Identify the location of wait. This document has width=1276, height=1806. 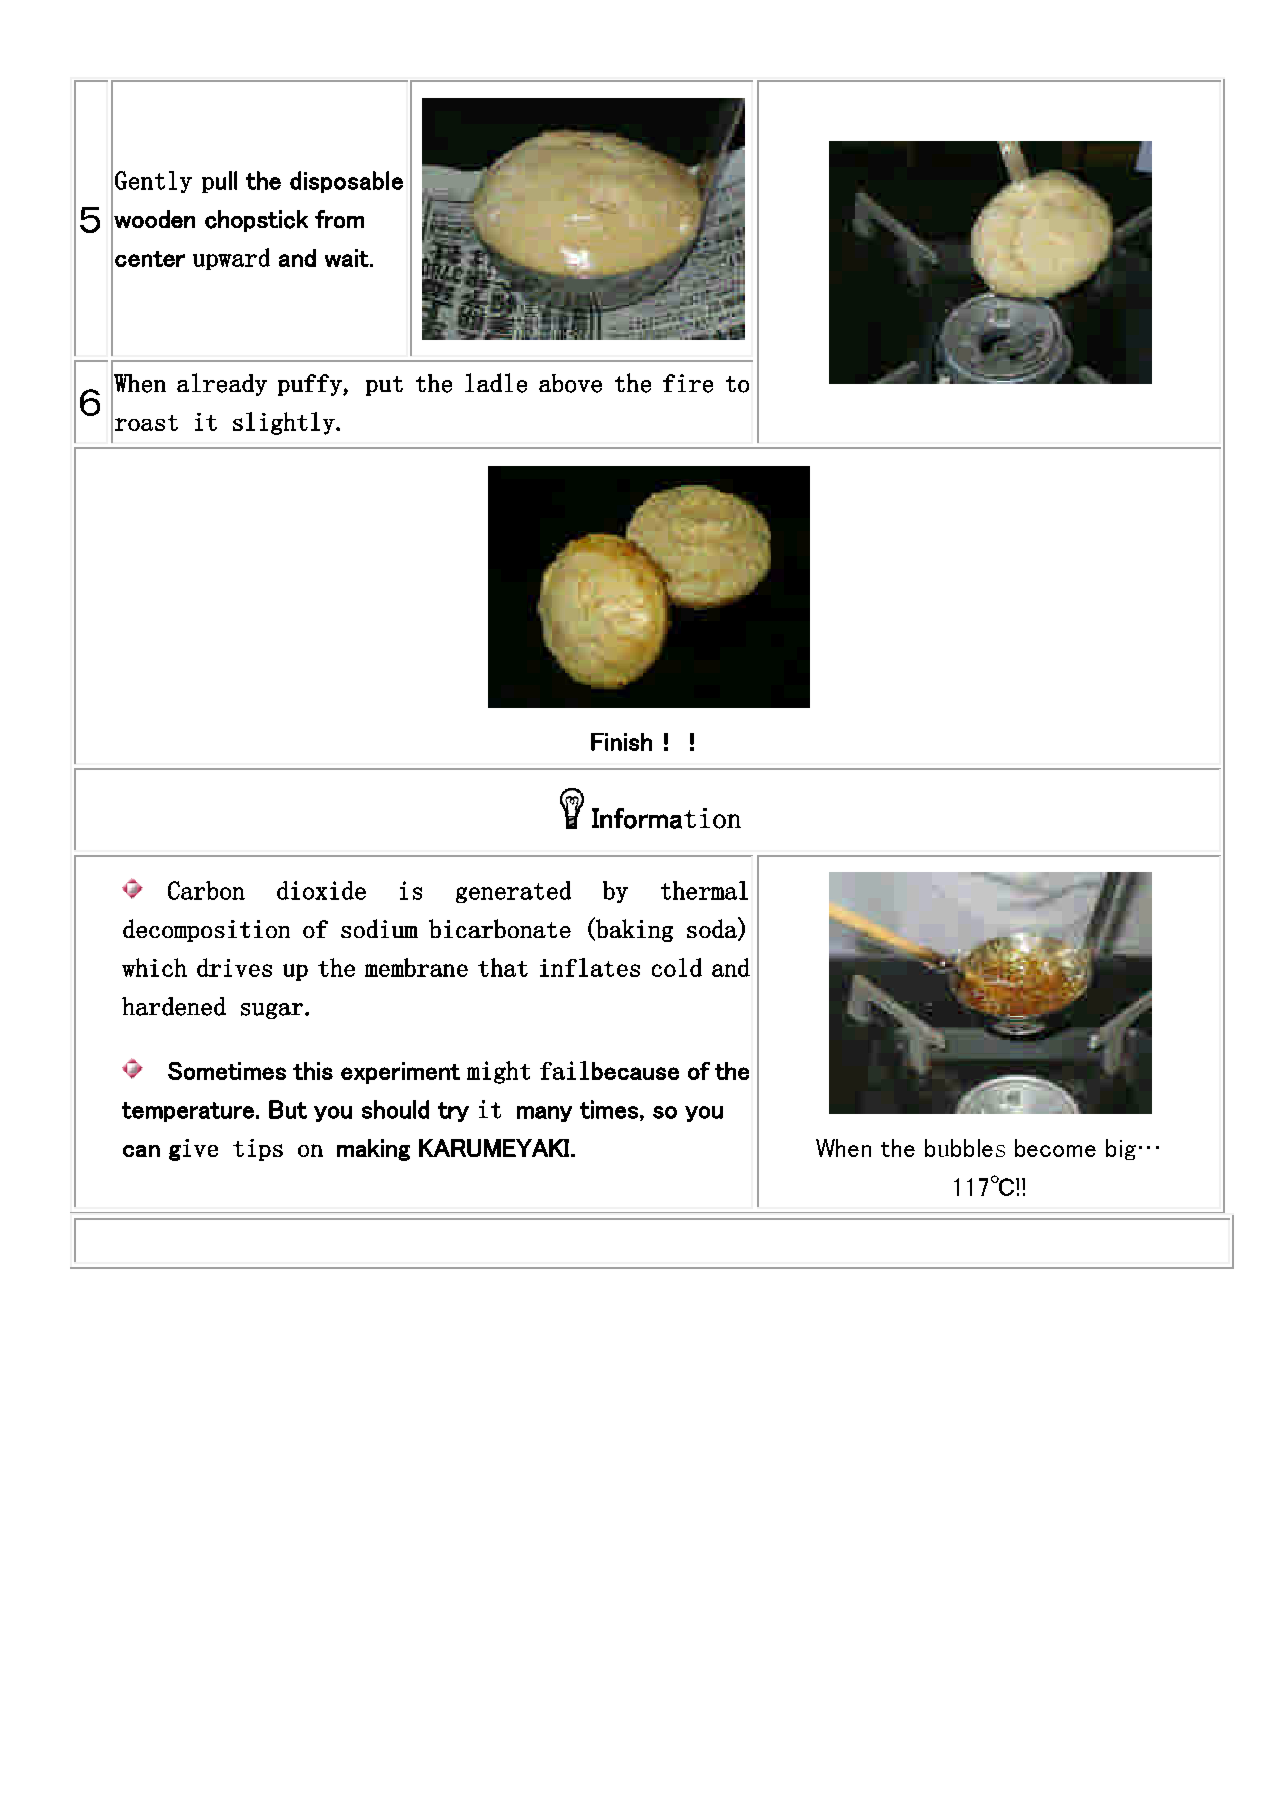
(347, 258).
